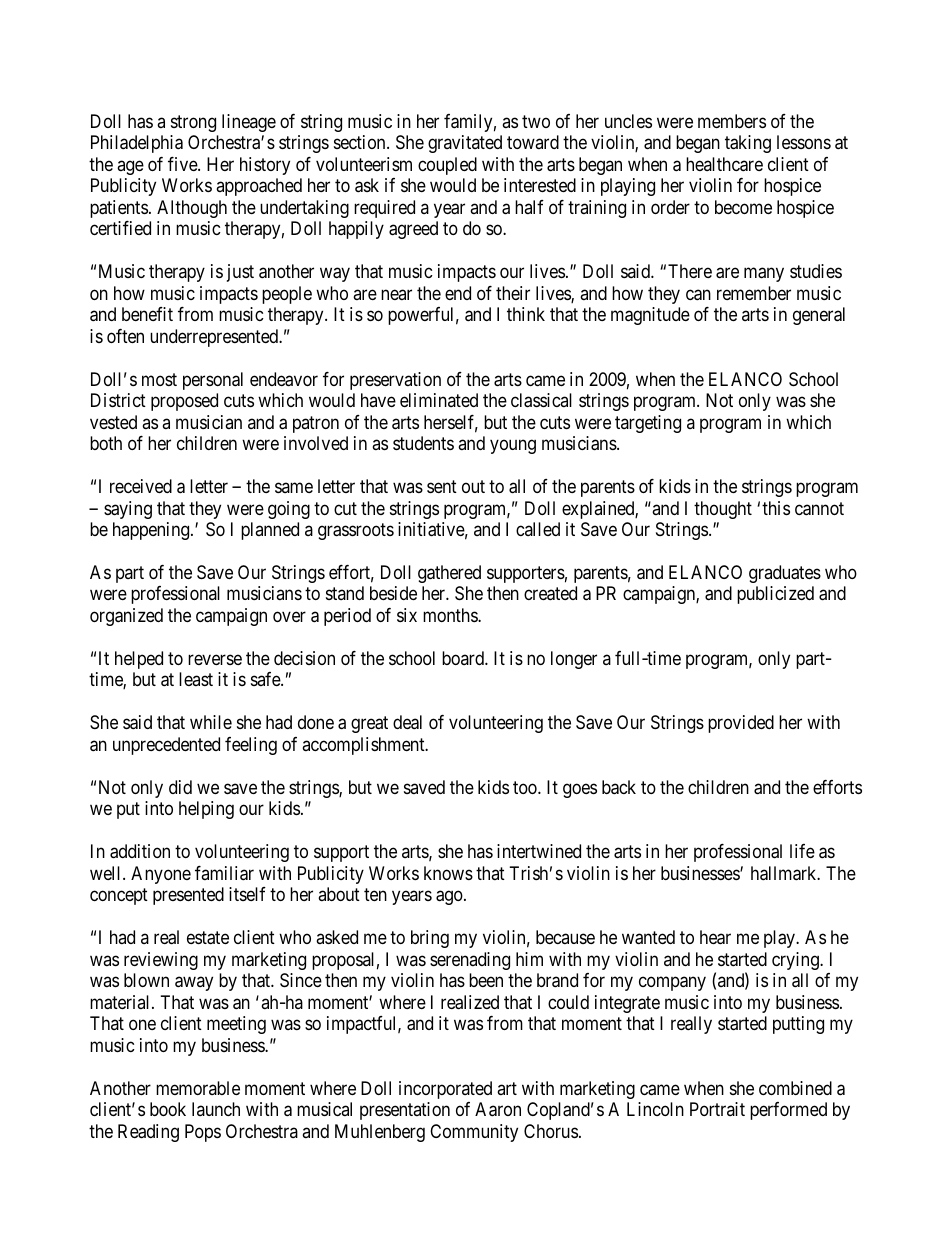 Image resolution: width=952 pixels, height=1233 pixels. Describe the element at coordinates (724, 164) in the screenshot. I see `healthcare` at that location.
